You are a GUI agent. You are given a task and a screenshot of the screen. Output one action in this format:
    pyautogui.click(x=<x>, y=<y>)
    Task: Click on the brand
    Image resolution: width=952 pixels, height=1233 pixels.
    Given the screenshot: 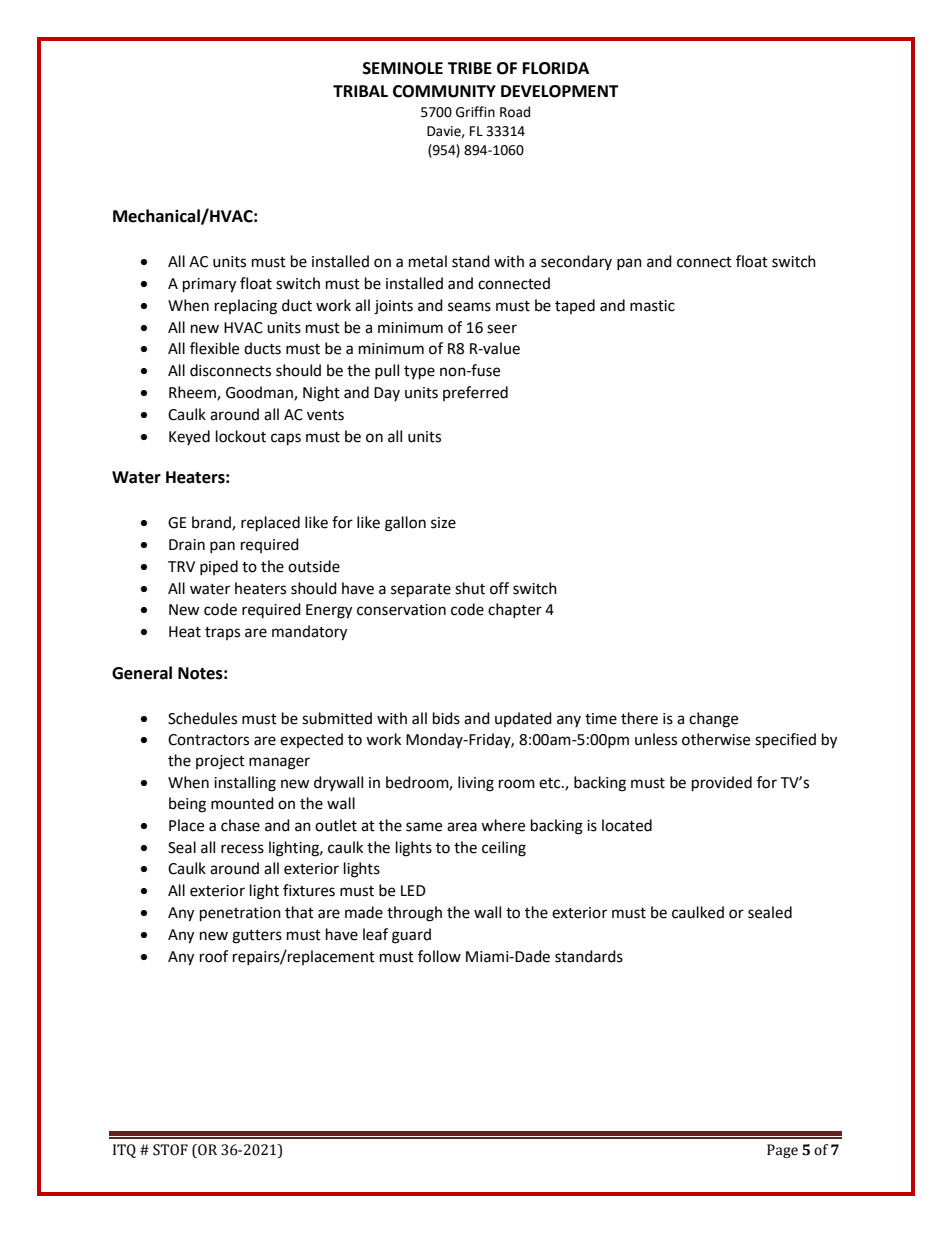 What is the action you would take?
    pyautogui.click(x=212, y=523)
